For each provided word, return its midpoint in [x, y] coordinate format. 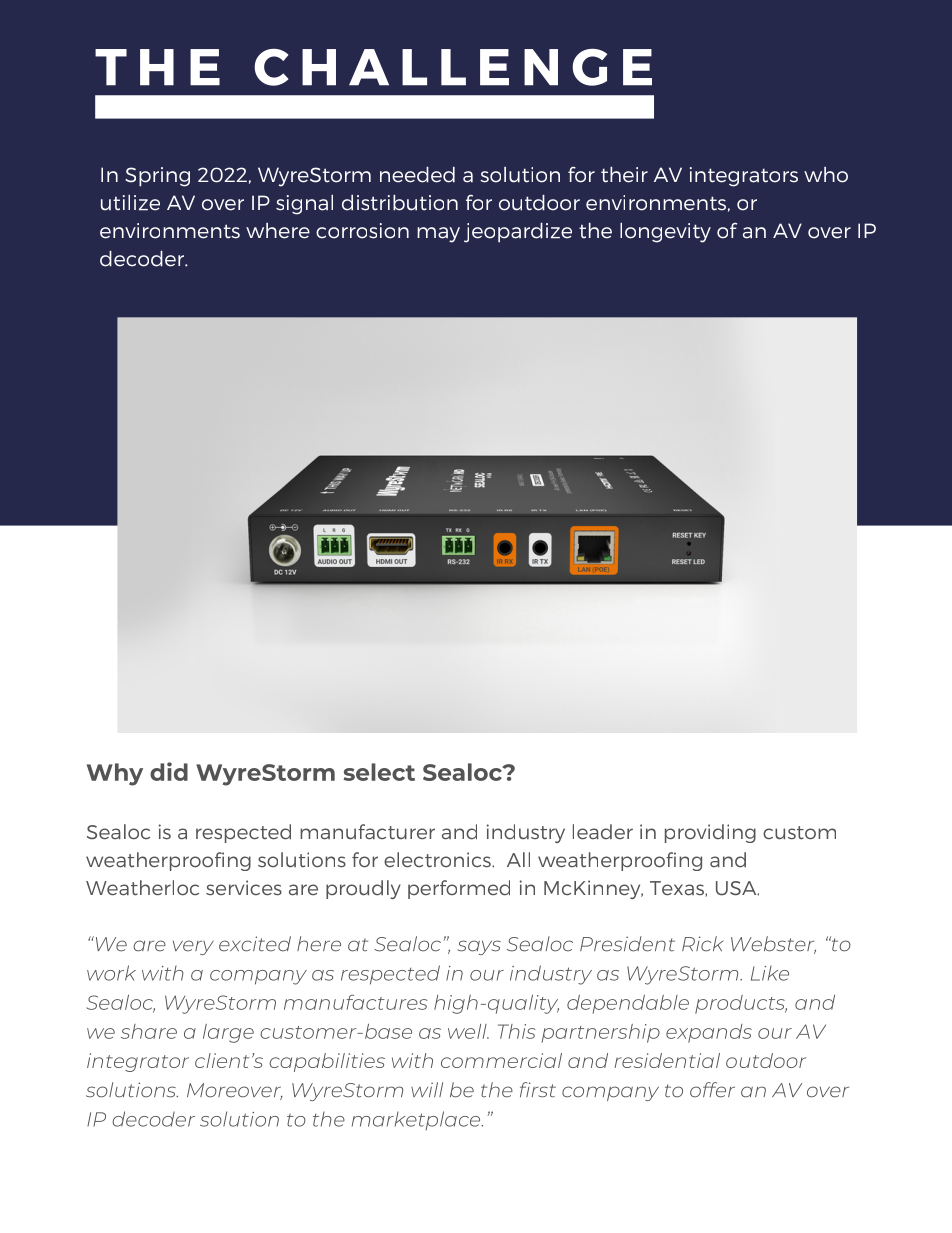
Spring [157, 177]
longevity [665, 233]
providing [710, 833]
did [169, 771]
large [228, 1033]
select [379, 772]
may [438, 235]
